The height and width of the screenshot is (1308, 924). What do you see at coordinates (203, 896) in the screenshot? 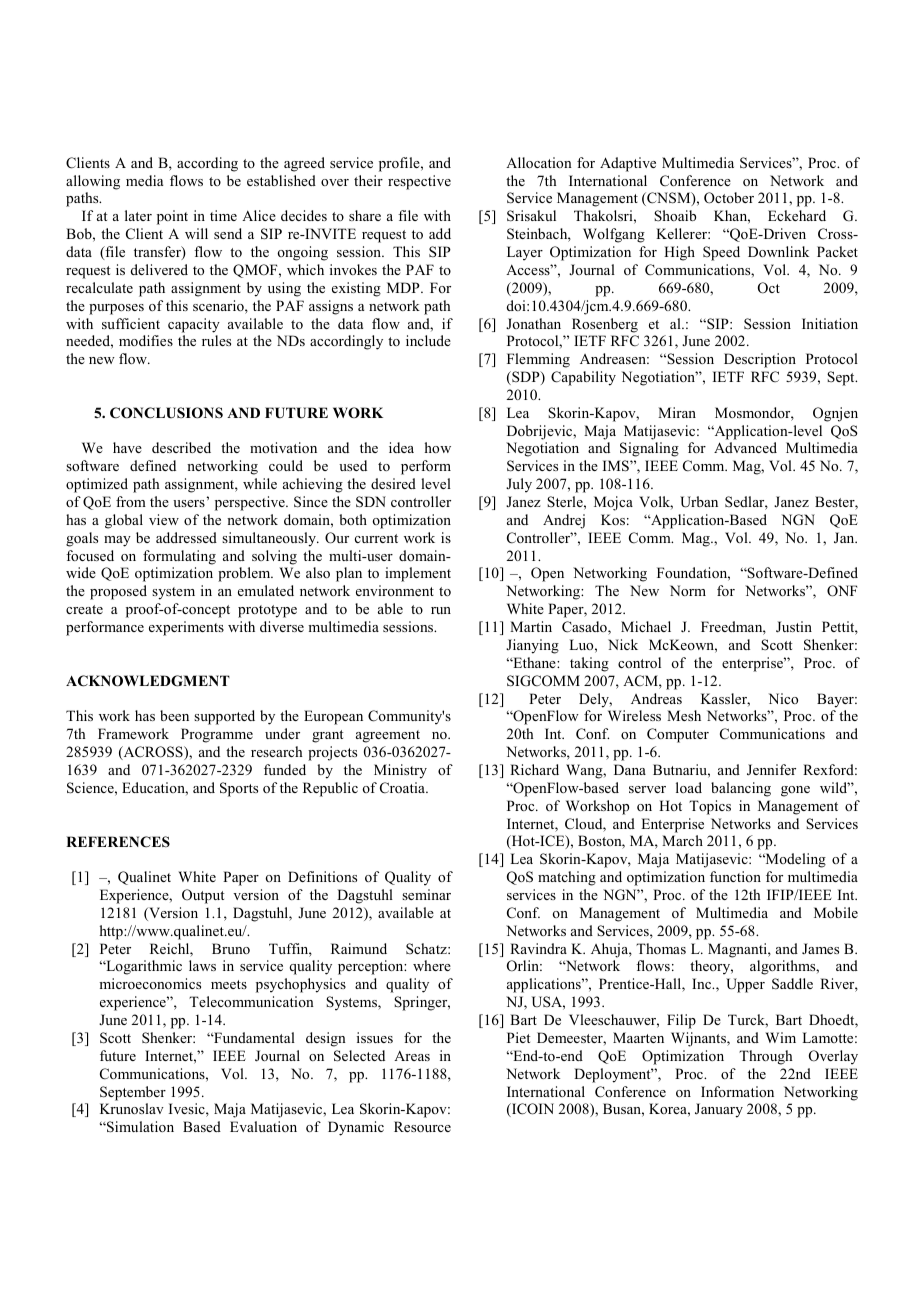
I see `Output` at bounding box center [203, 896].
